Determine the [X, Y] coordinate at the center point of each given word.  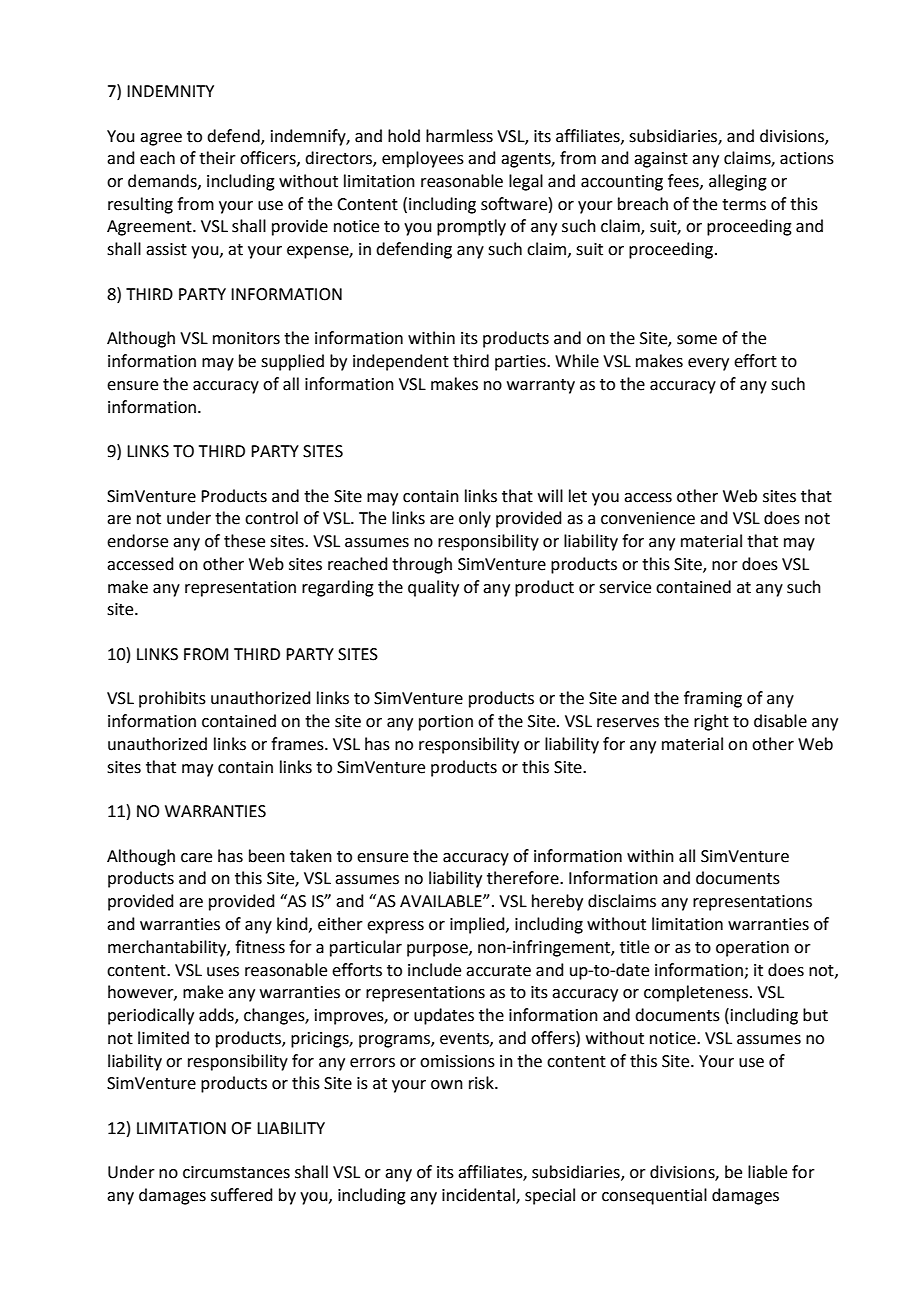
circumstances [236, 1172]
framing [713, 699]
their [217, 158]
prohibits [172, 699]
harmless [459, 136]
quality [433, 588]
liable [767, 1172]
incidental [479, 1196]
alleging [738, 182]
